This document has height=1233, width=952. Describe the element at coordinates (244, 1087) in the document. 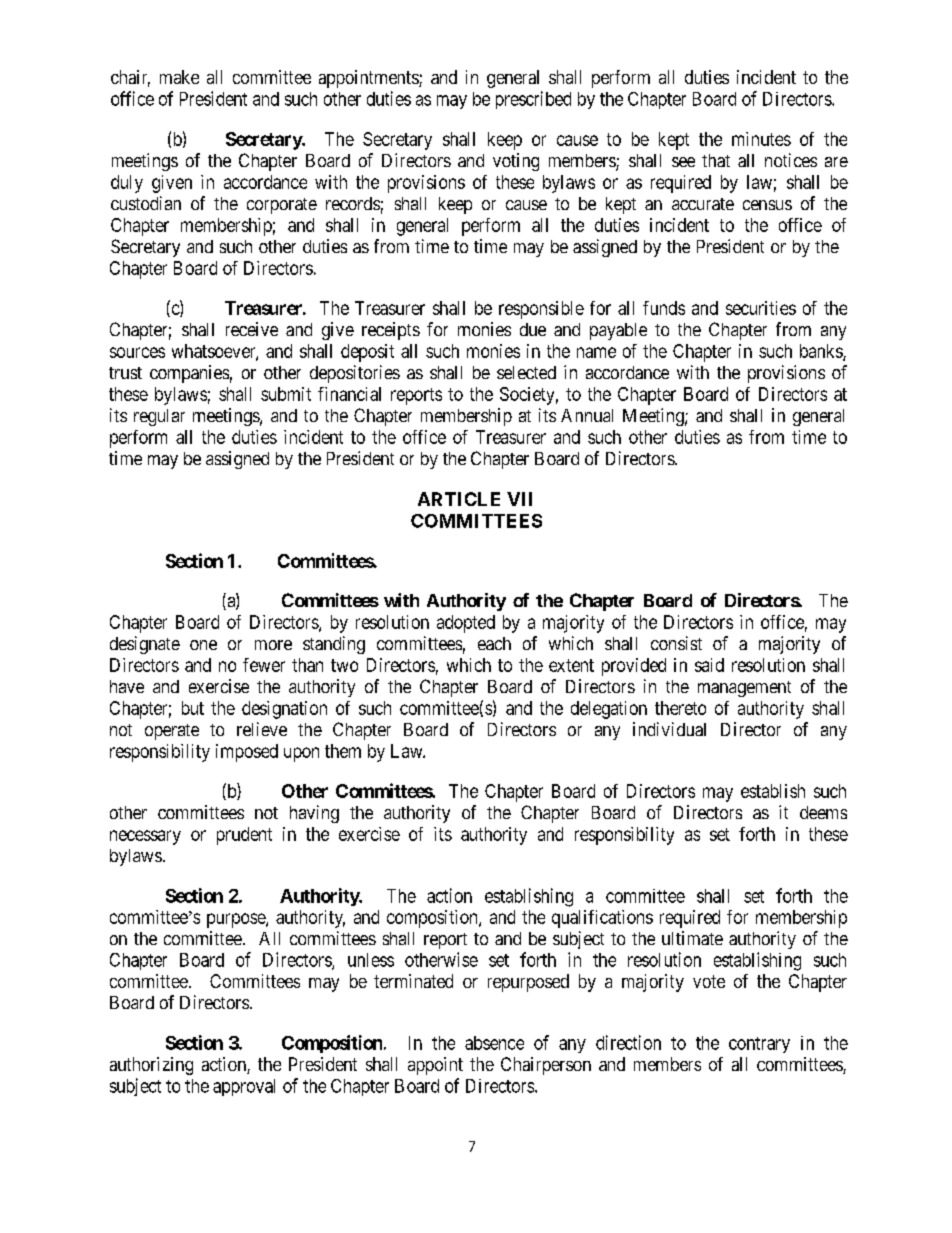

I see `approval` at that location.
